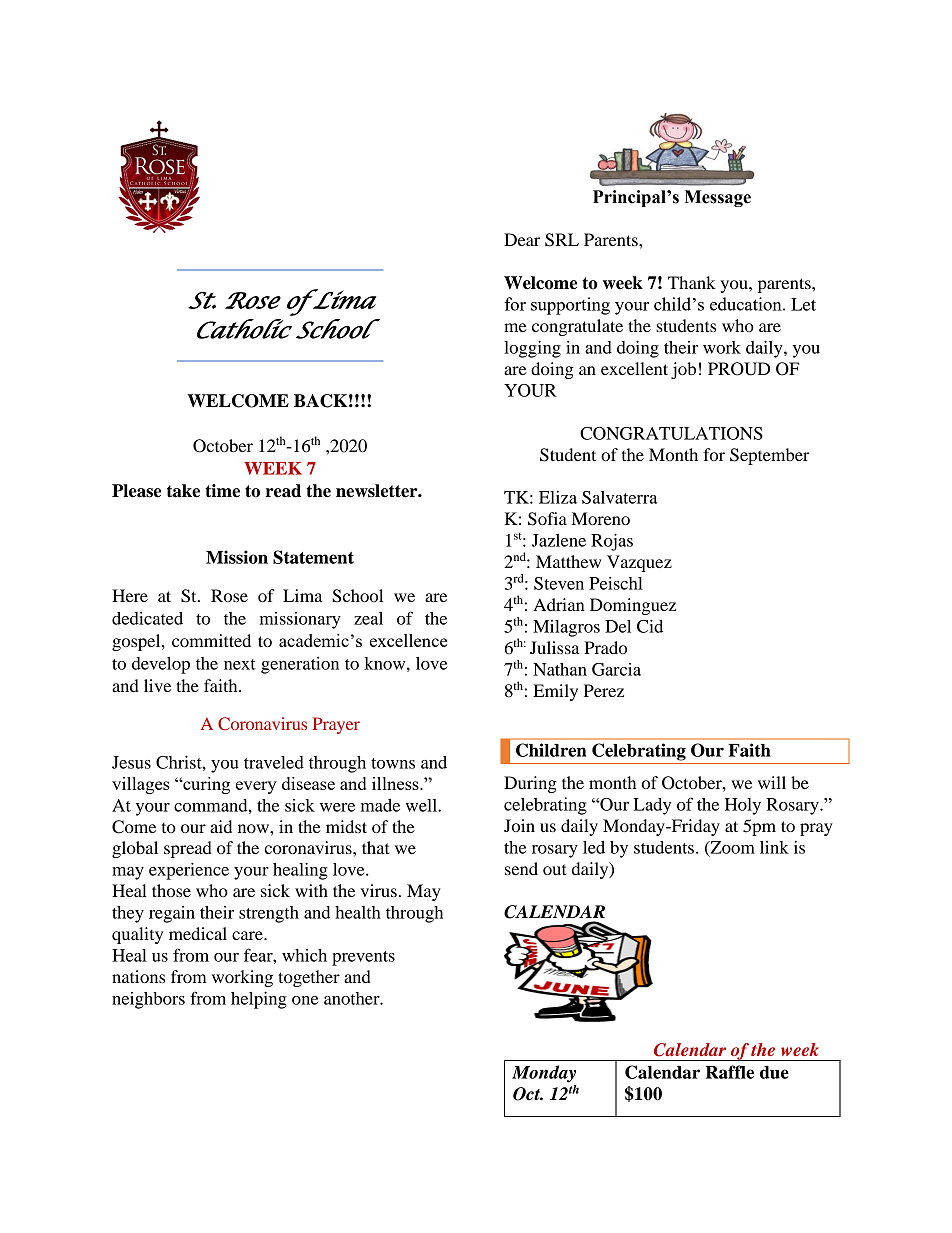  Describe the element at coordinates (770, 456) in the screenshot. I see `September` at that location.
